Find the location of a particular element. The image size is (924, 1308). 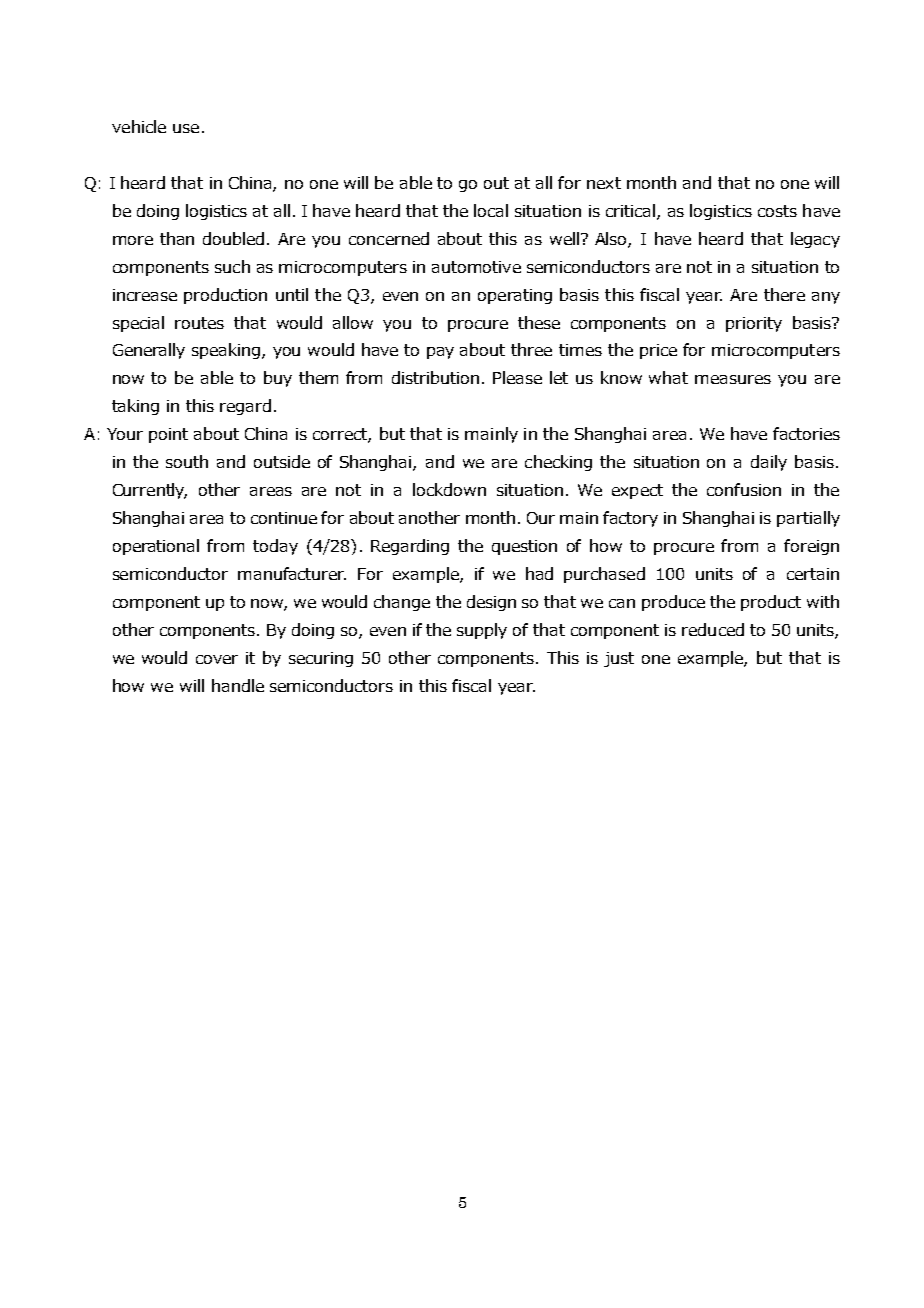

routes is located at coordinates (199, 323).
